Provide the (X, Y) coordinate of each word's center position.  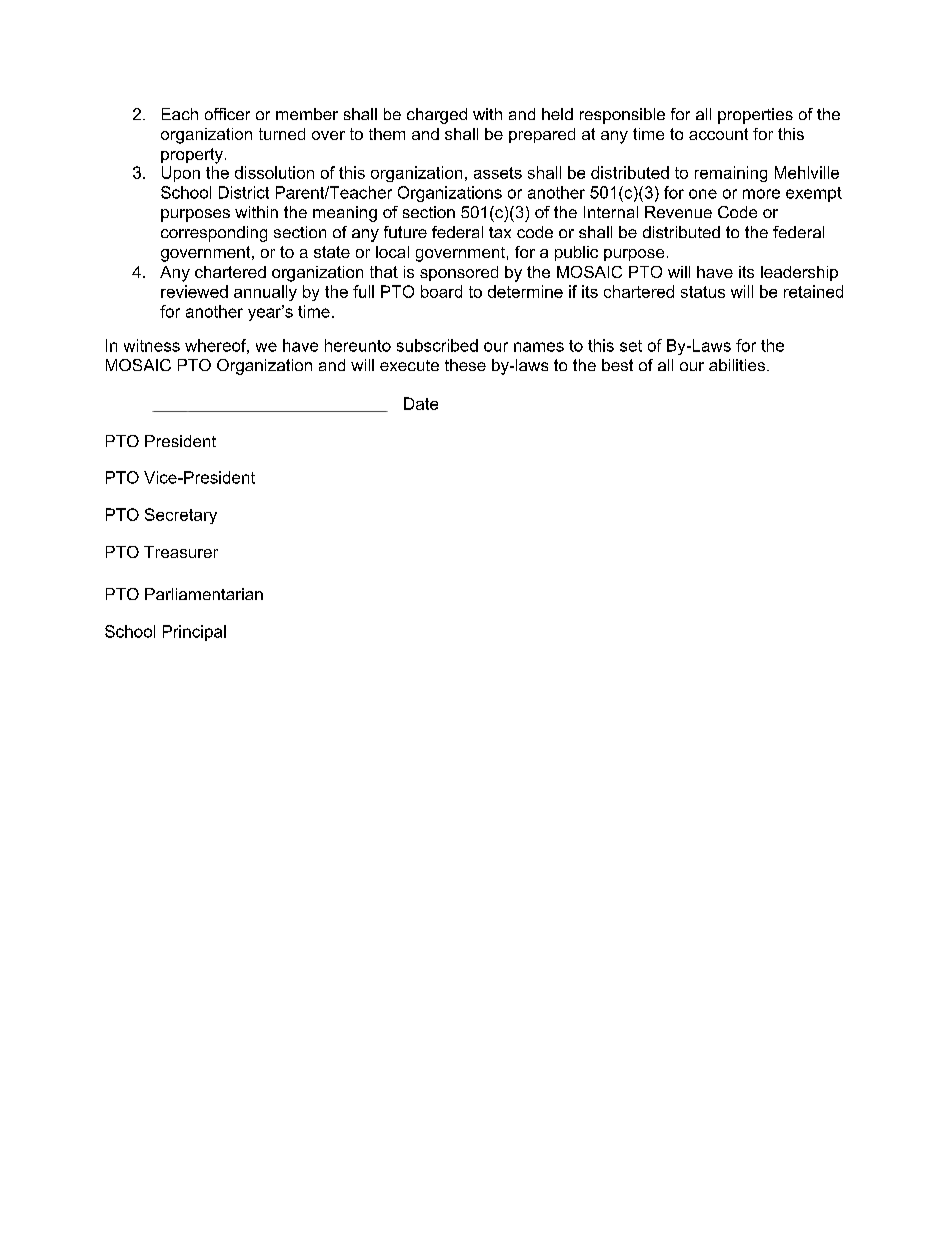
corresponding (214, 234)
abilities (737, 365)
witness (152, 345)
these (465, 365)
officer (227, 114)
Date (421, 403)
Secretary (181, 516)
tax (500, 232)
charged (437, 116)
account (718, 134)
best (617, 365)
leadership (799, 273)
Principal (194, 633)
